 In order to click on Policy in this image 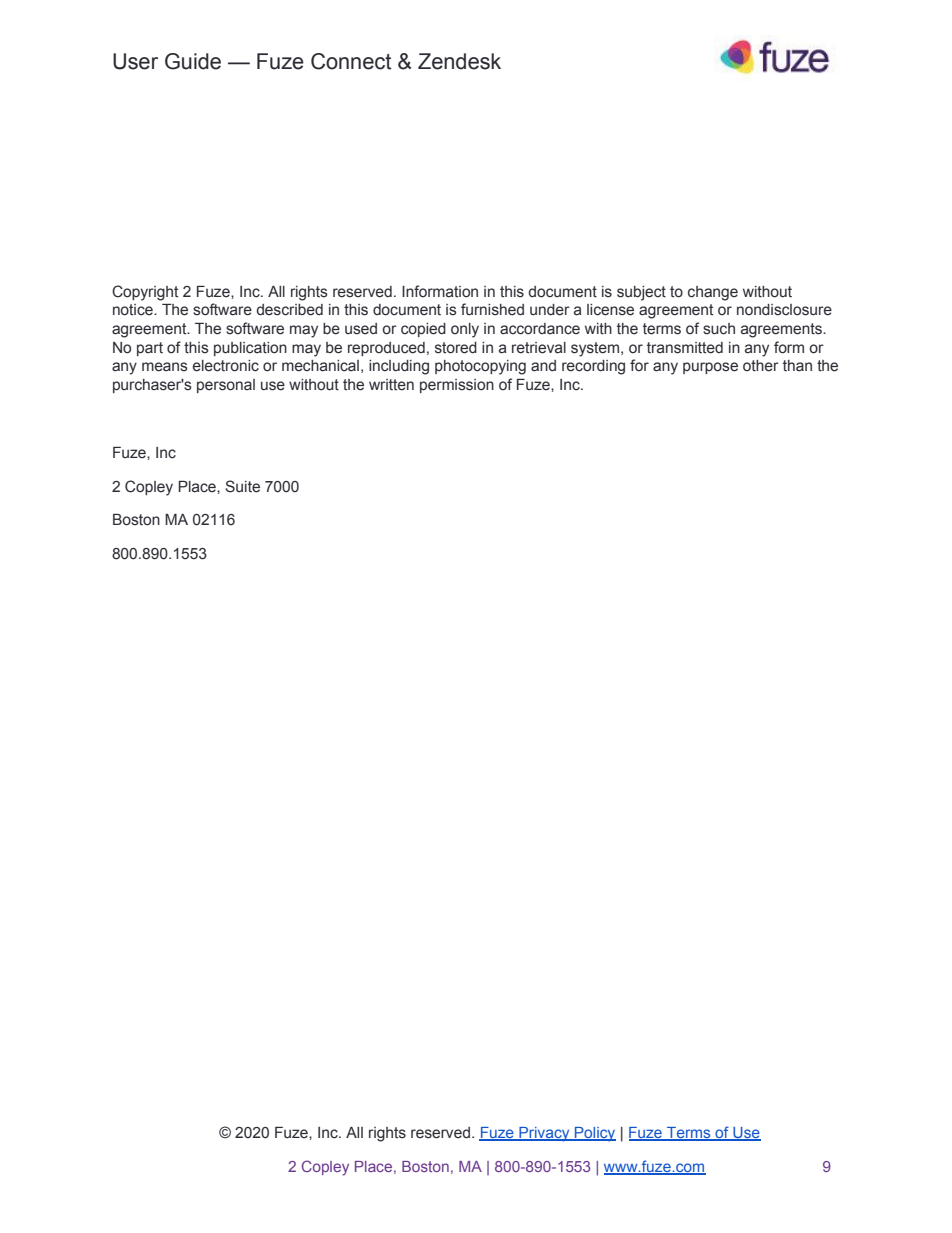, I will do `click(594, 1134)`.
